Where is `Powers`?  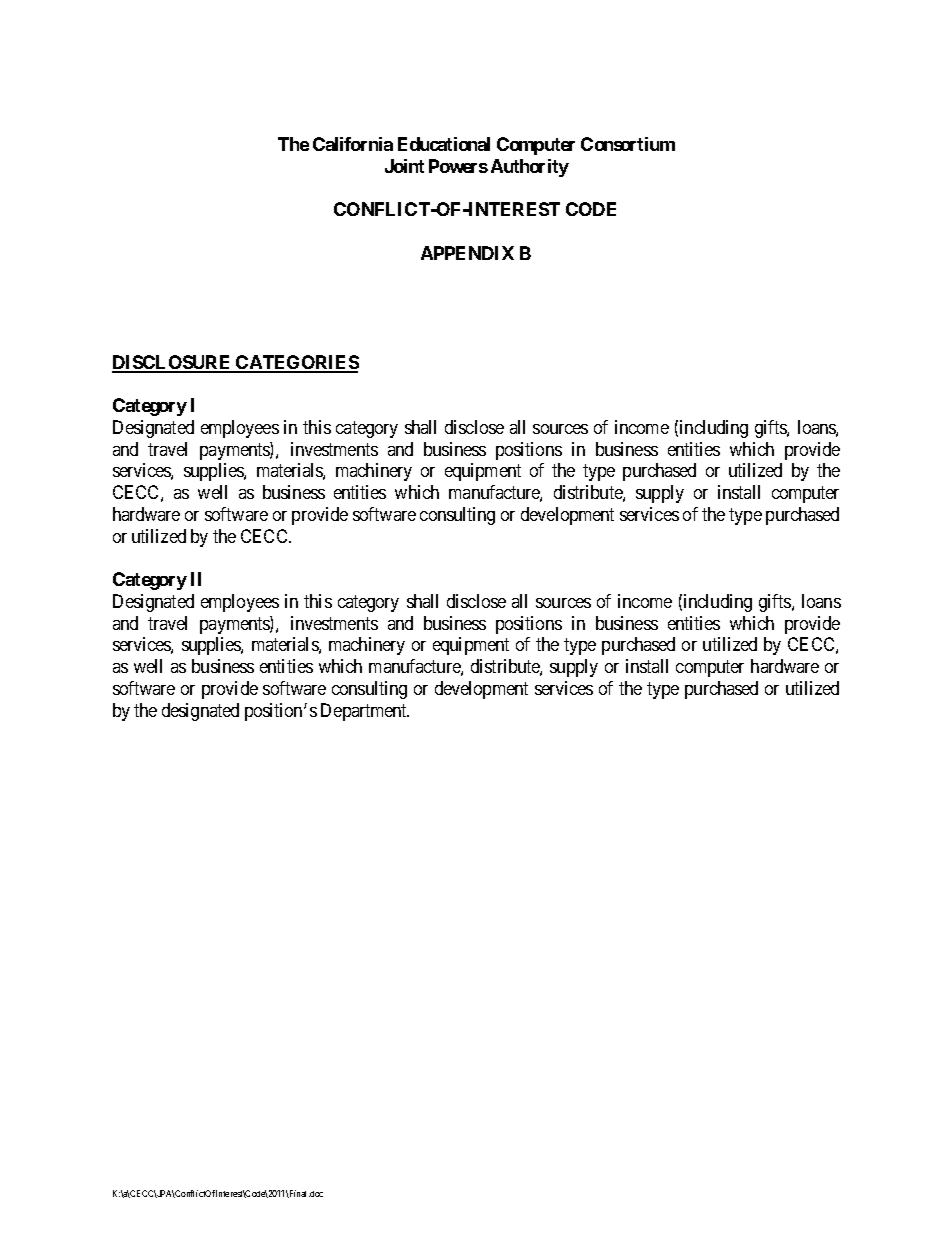
Powers is located at coordinates (458, 166).
